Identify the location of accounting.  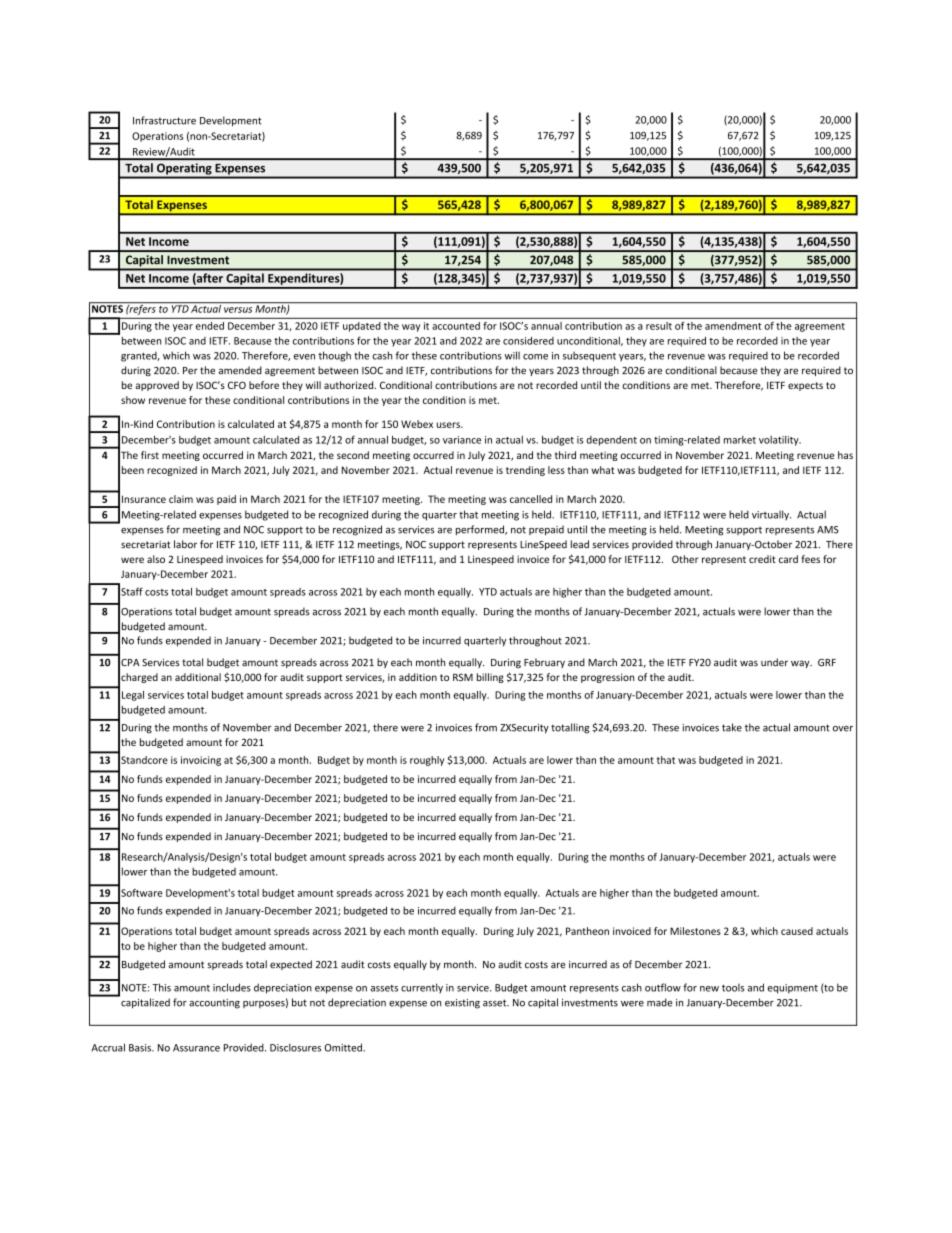
(214, 1004).
